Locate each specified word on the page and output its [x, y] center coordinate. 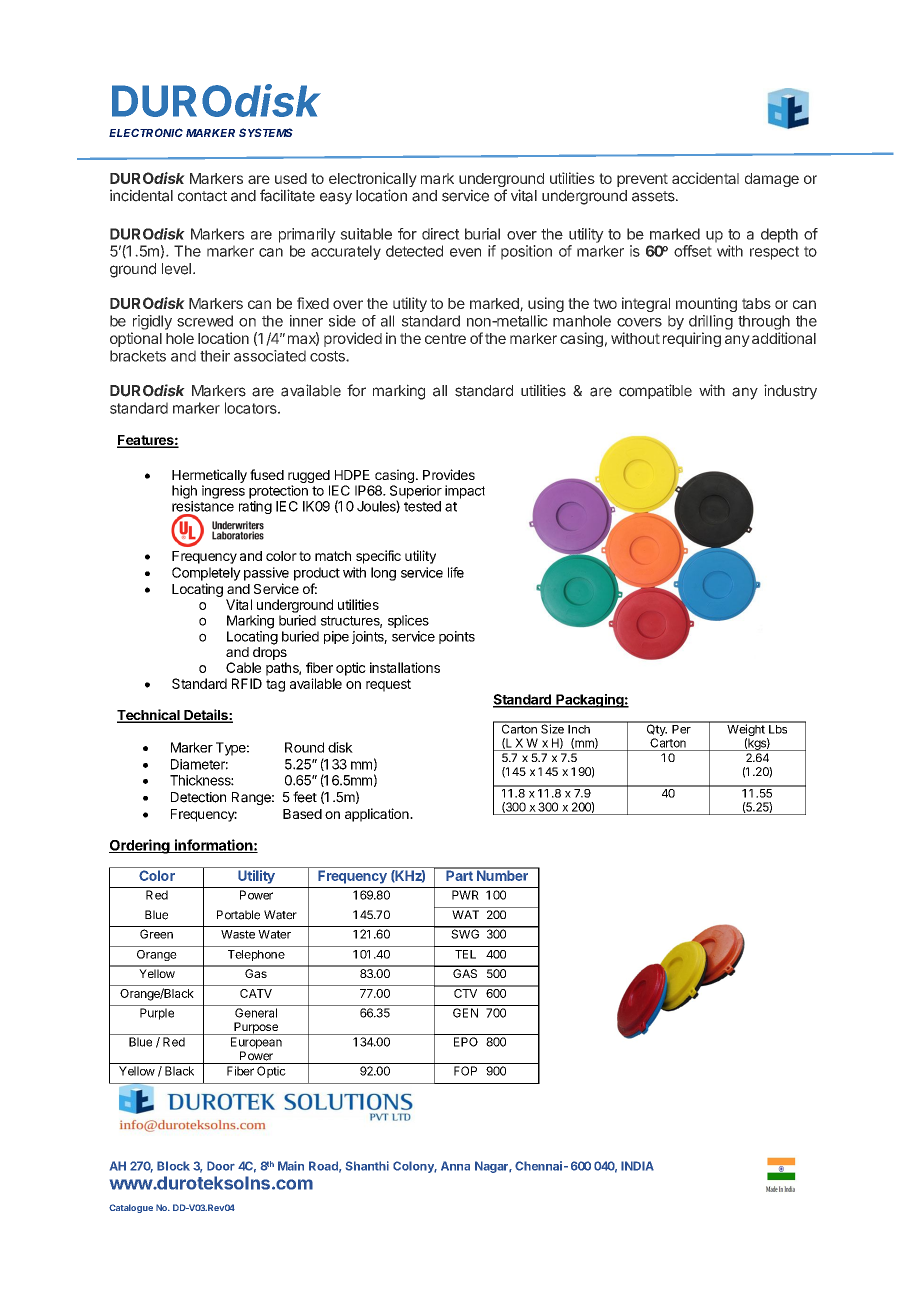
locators [252, 408]
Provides [449, 474]
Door [221, 1166]
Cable [243, 667]
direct [441, 234]
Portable [238, 915]
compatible [655, 391]
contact [202, 196]
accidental [705, 178]
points [457, 637]
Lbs [778, 728]
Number [502, 874]
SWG [465, 933]
